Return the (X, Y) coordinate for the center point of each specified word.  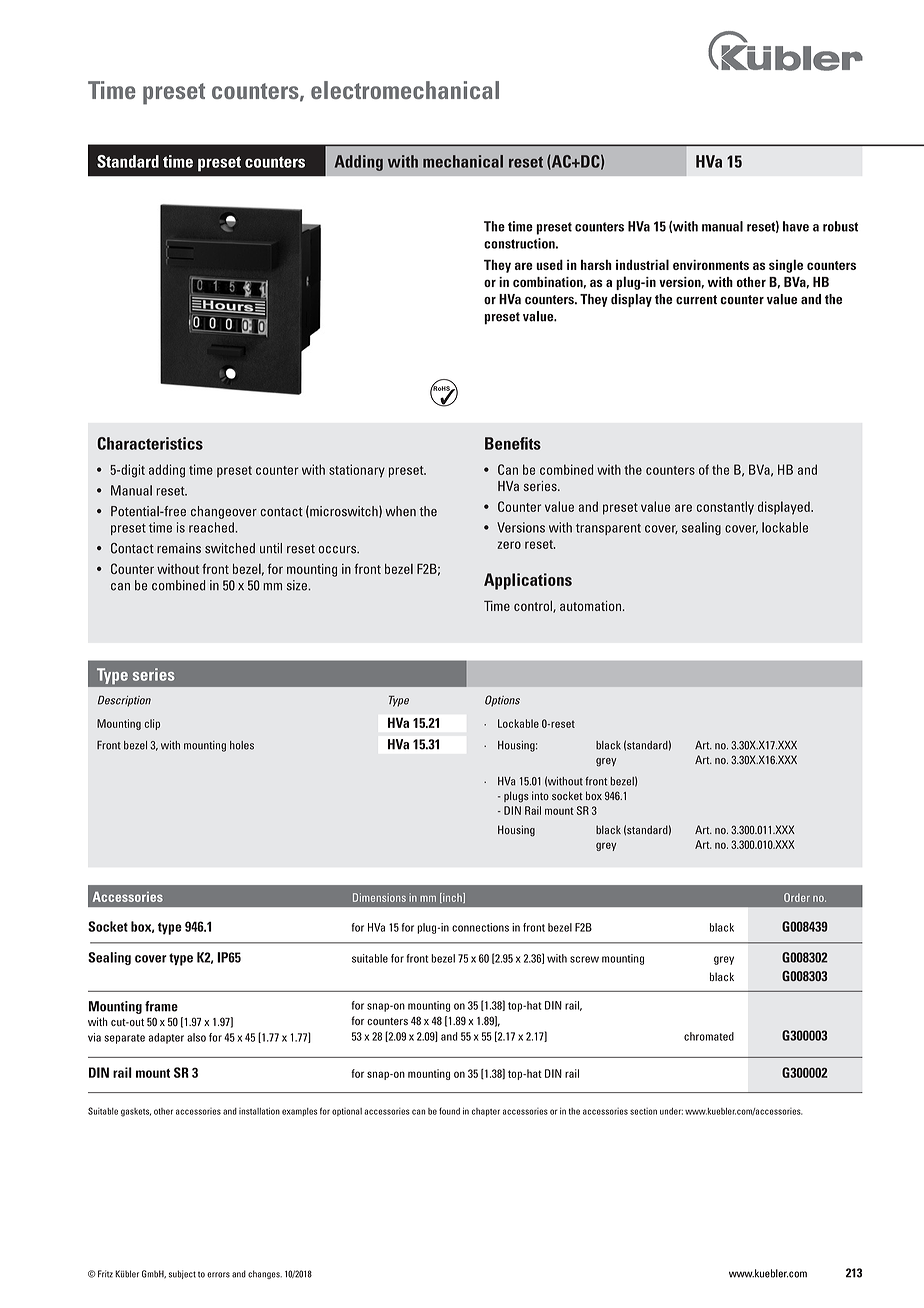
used (549, 264)
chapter (486, 1112)
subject (182, 1274)
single (786, 266)
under (671, 1111)
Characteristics (150, 443)
